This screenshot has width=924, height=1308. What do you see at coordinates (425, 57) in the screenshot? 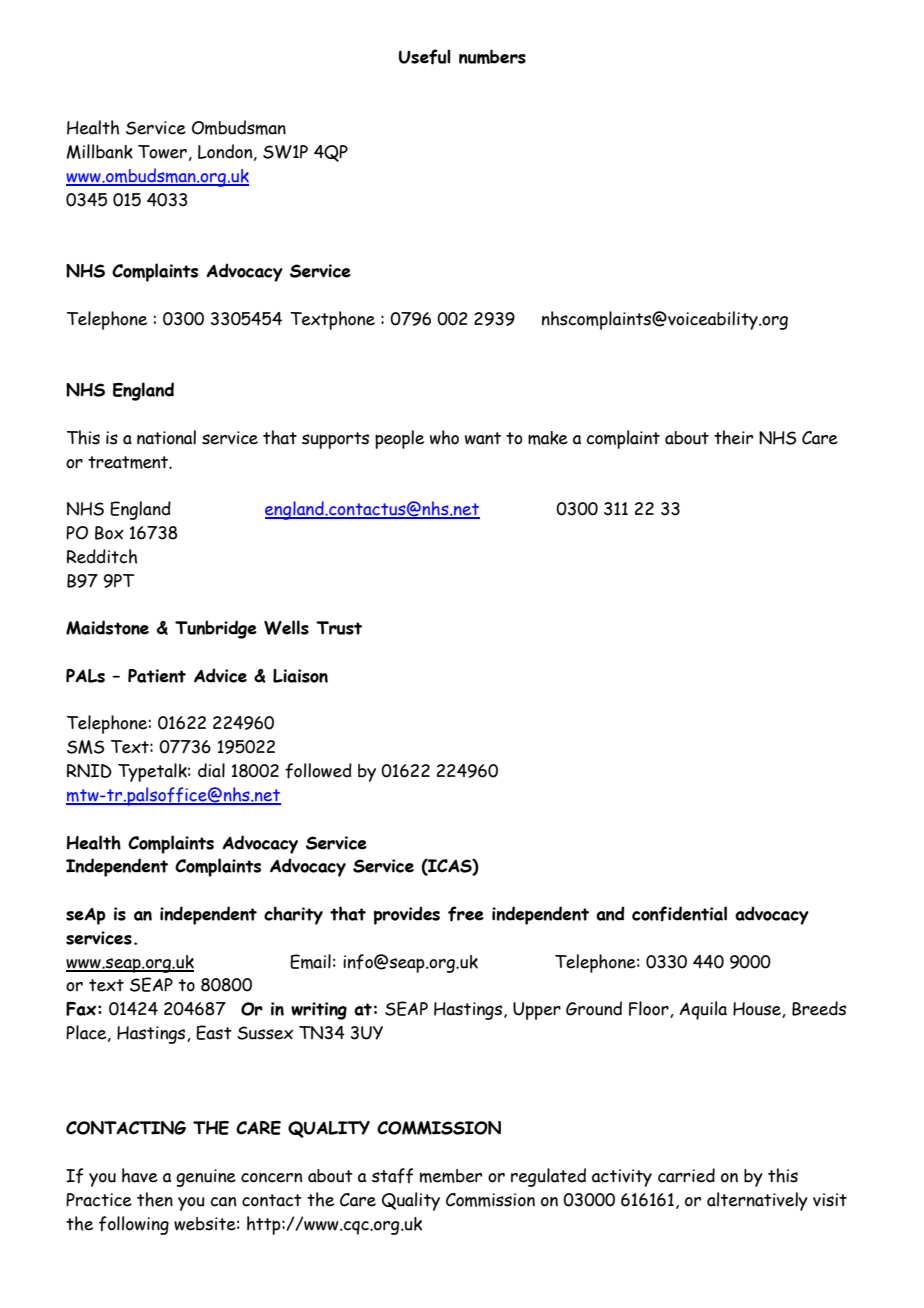
I see `Useful` at bounding box center [425, 57].
